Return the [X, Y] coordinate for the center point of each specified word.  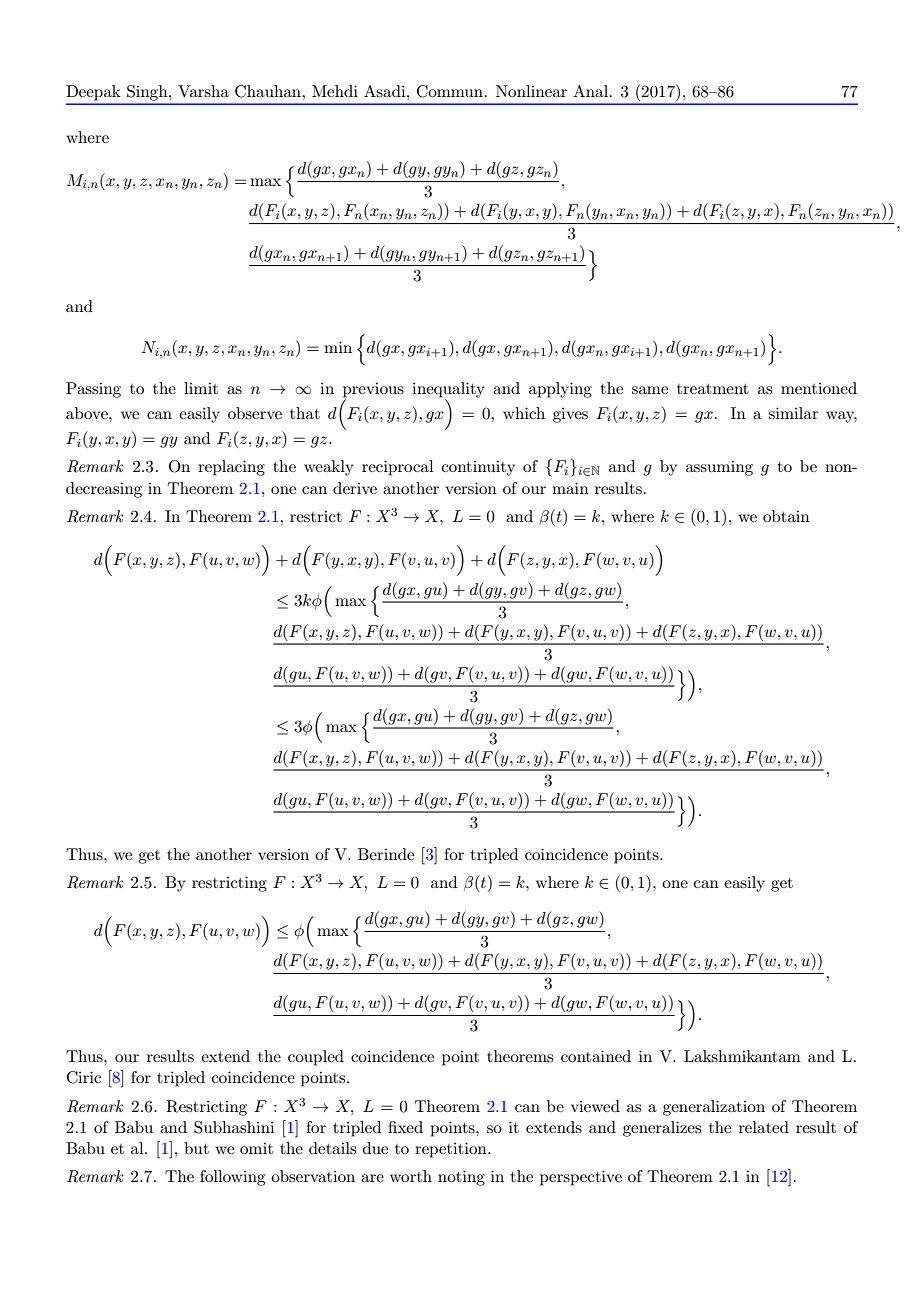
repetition [452, 1150]
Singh [148, 93]
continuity [478, 468]
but [196, 1148]
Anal [592, 91]
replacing [231, 468]
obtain [786, 516]
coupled [316, 1058]
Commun [450, 91]
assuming [719, 468]
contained [596, 1056]
